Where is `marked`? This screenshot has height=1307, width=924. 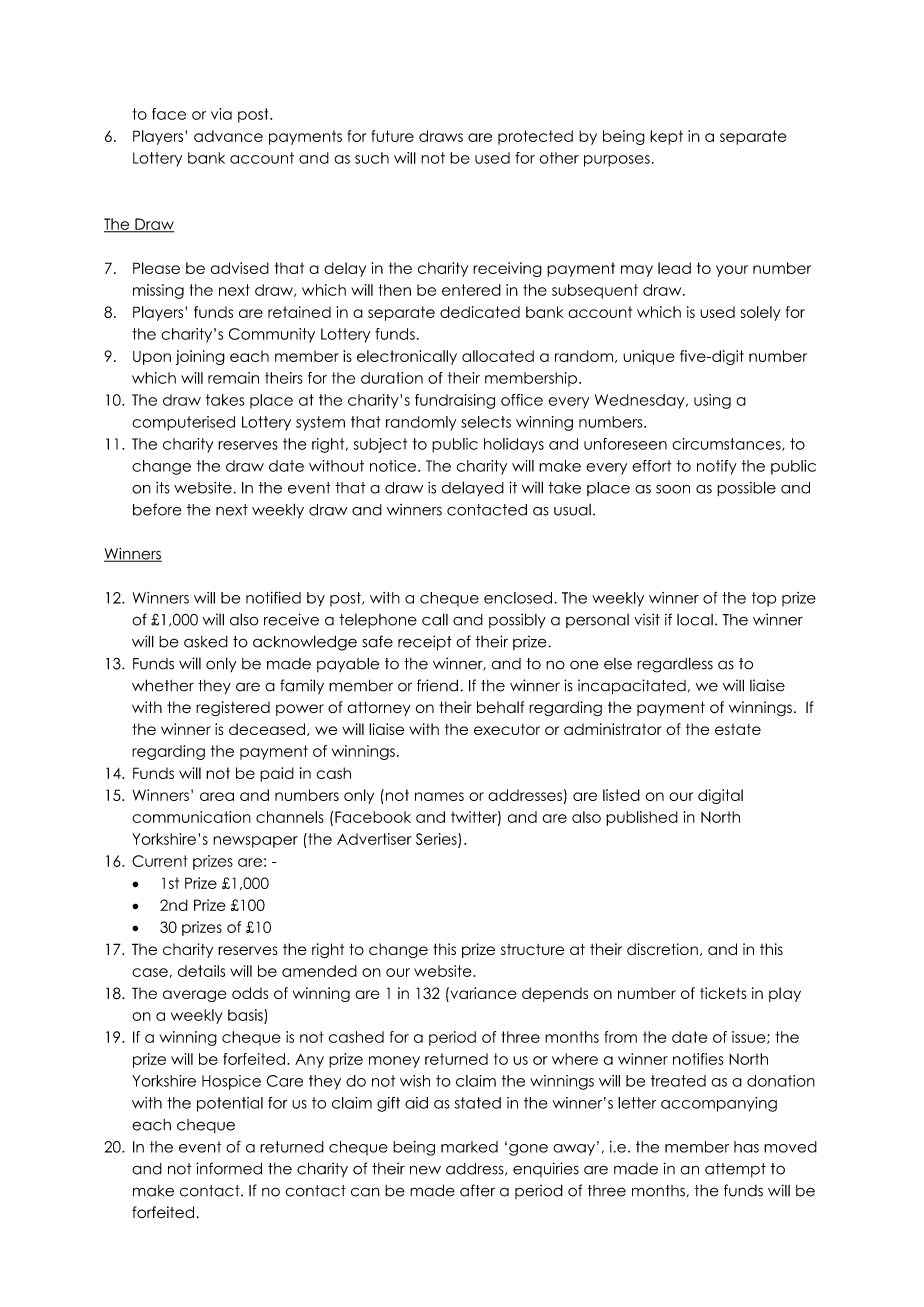
marked is located at coordinates (469, 1147).
